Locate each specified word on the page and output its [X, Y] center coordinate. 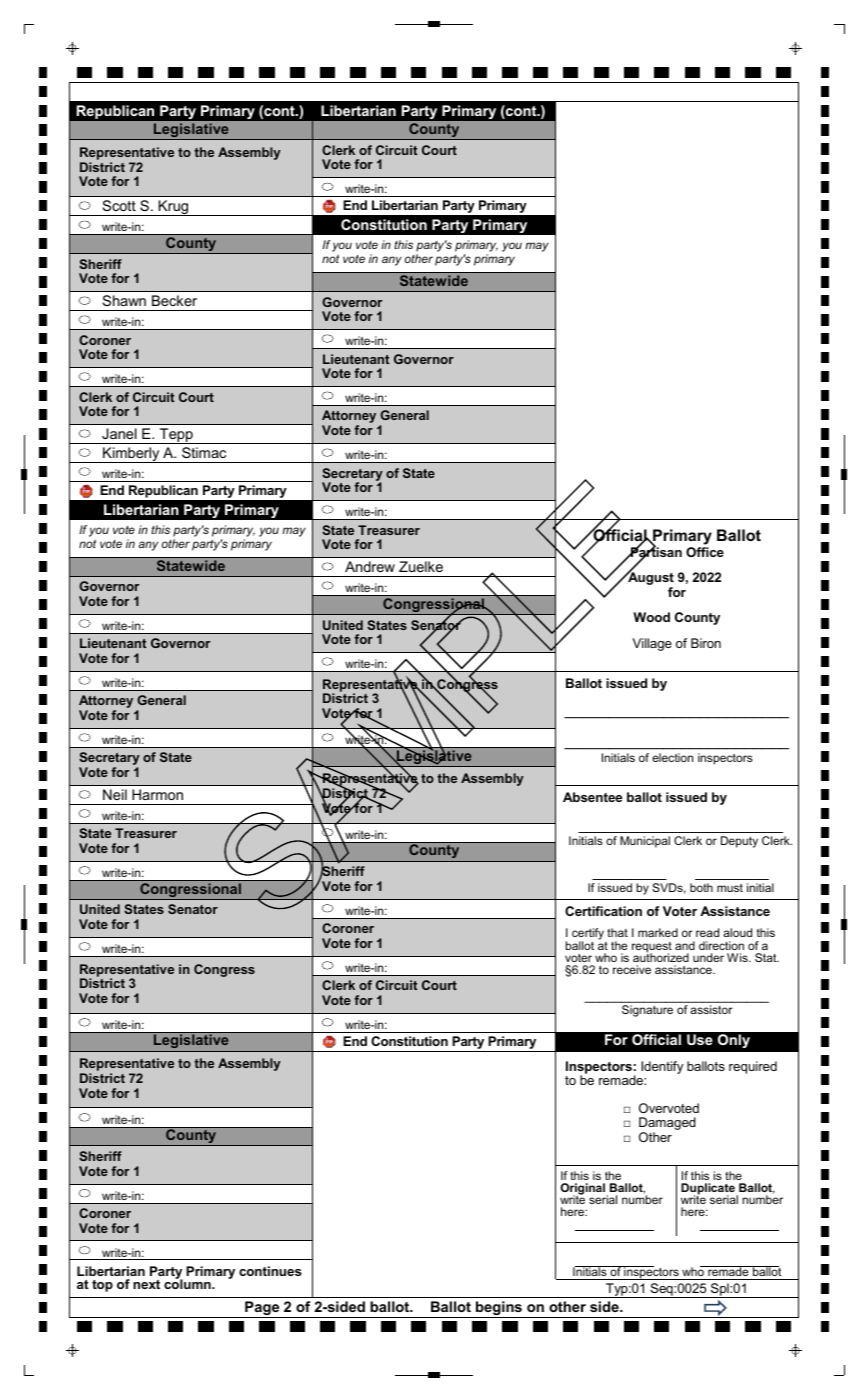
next [146, 1284]
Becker [174, 300]
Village [652, 644]
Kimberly [131, 455]
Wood [651, 617]
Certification [603, 911]
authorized [661, 956]
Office [705, 552]
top [102, 1286]
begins [499, 1309]
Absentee [592, 797]
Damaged [667, 1125]
